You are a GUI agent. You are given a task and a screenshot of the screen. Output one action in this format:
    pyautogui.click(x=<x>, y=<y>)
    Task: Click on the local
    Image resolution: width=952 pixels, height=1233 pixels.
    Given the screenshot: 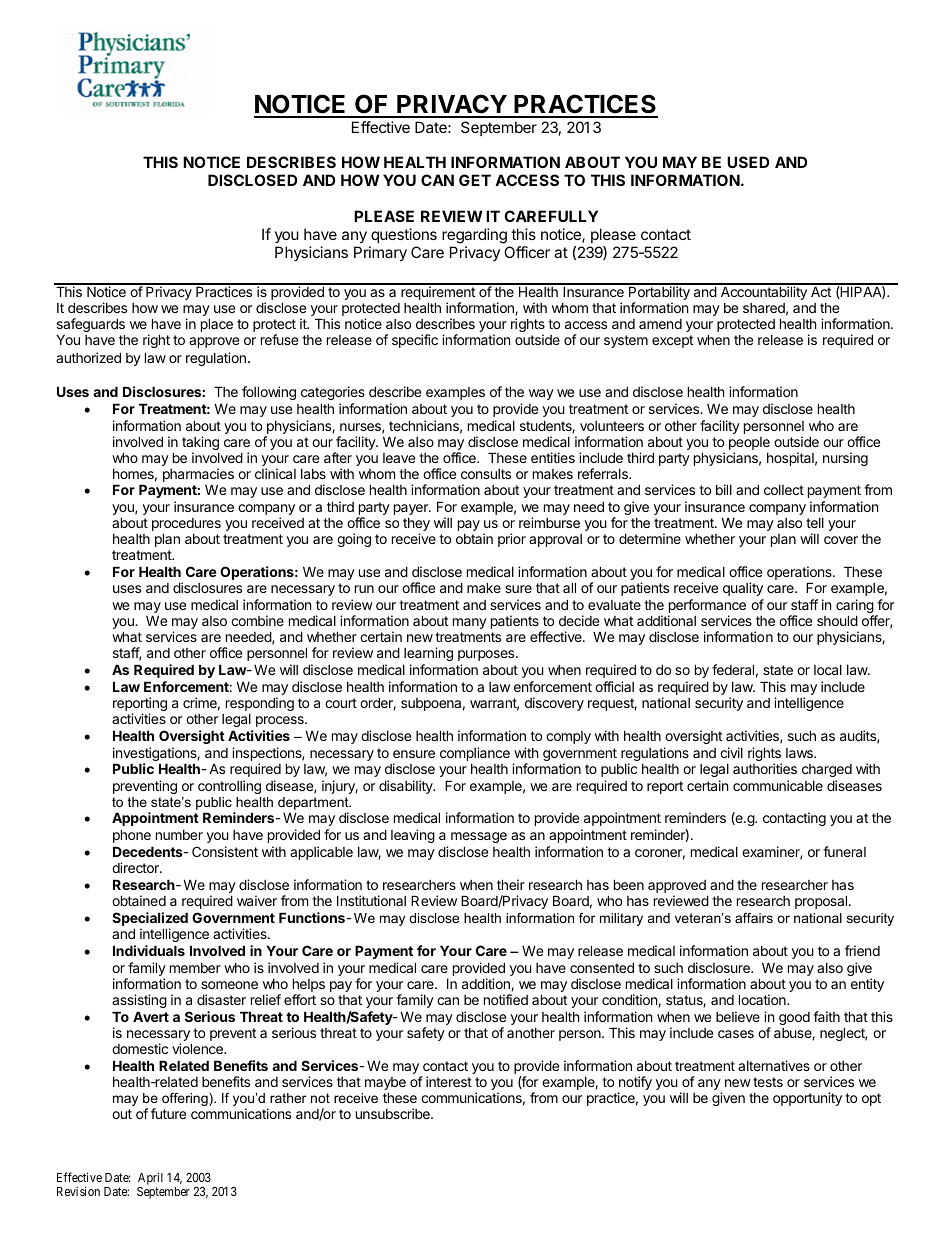 What is the action you would take?
    pyautogui.click(x=828, y=670)
